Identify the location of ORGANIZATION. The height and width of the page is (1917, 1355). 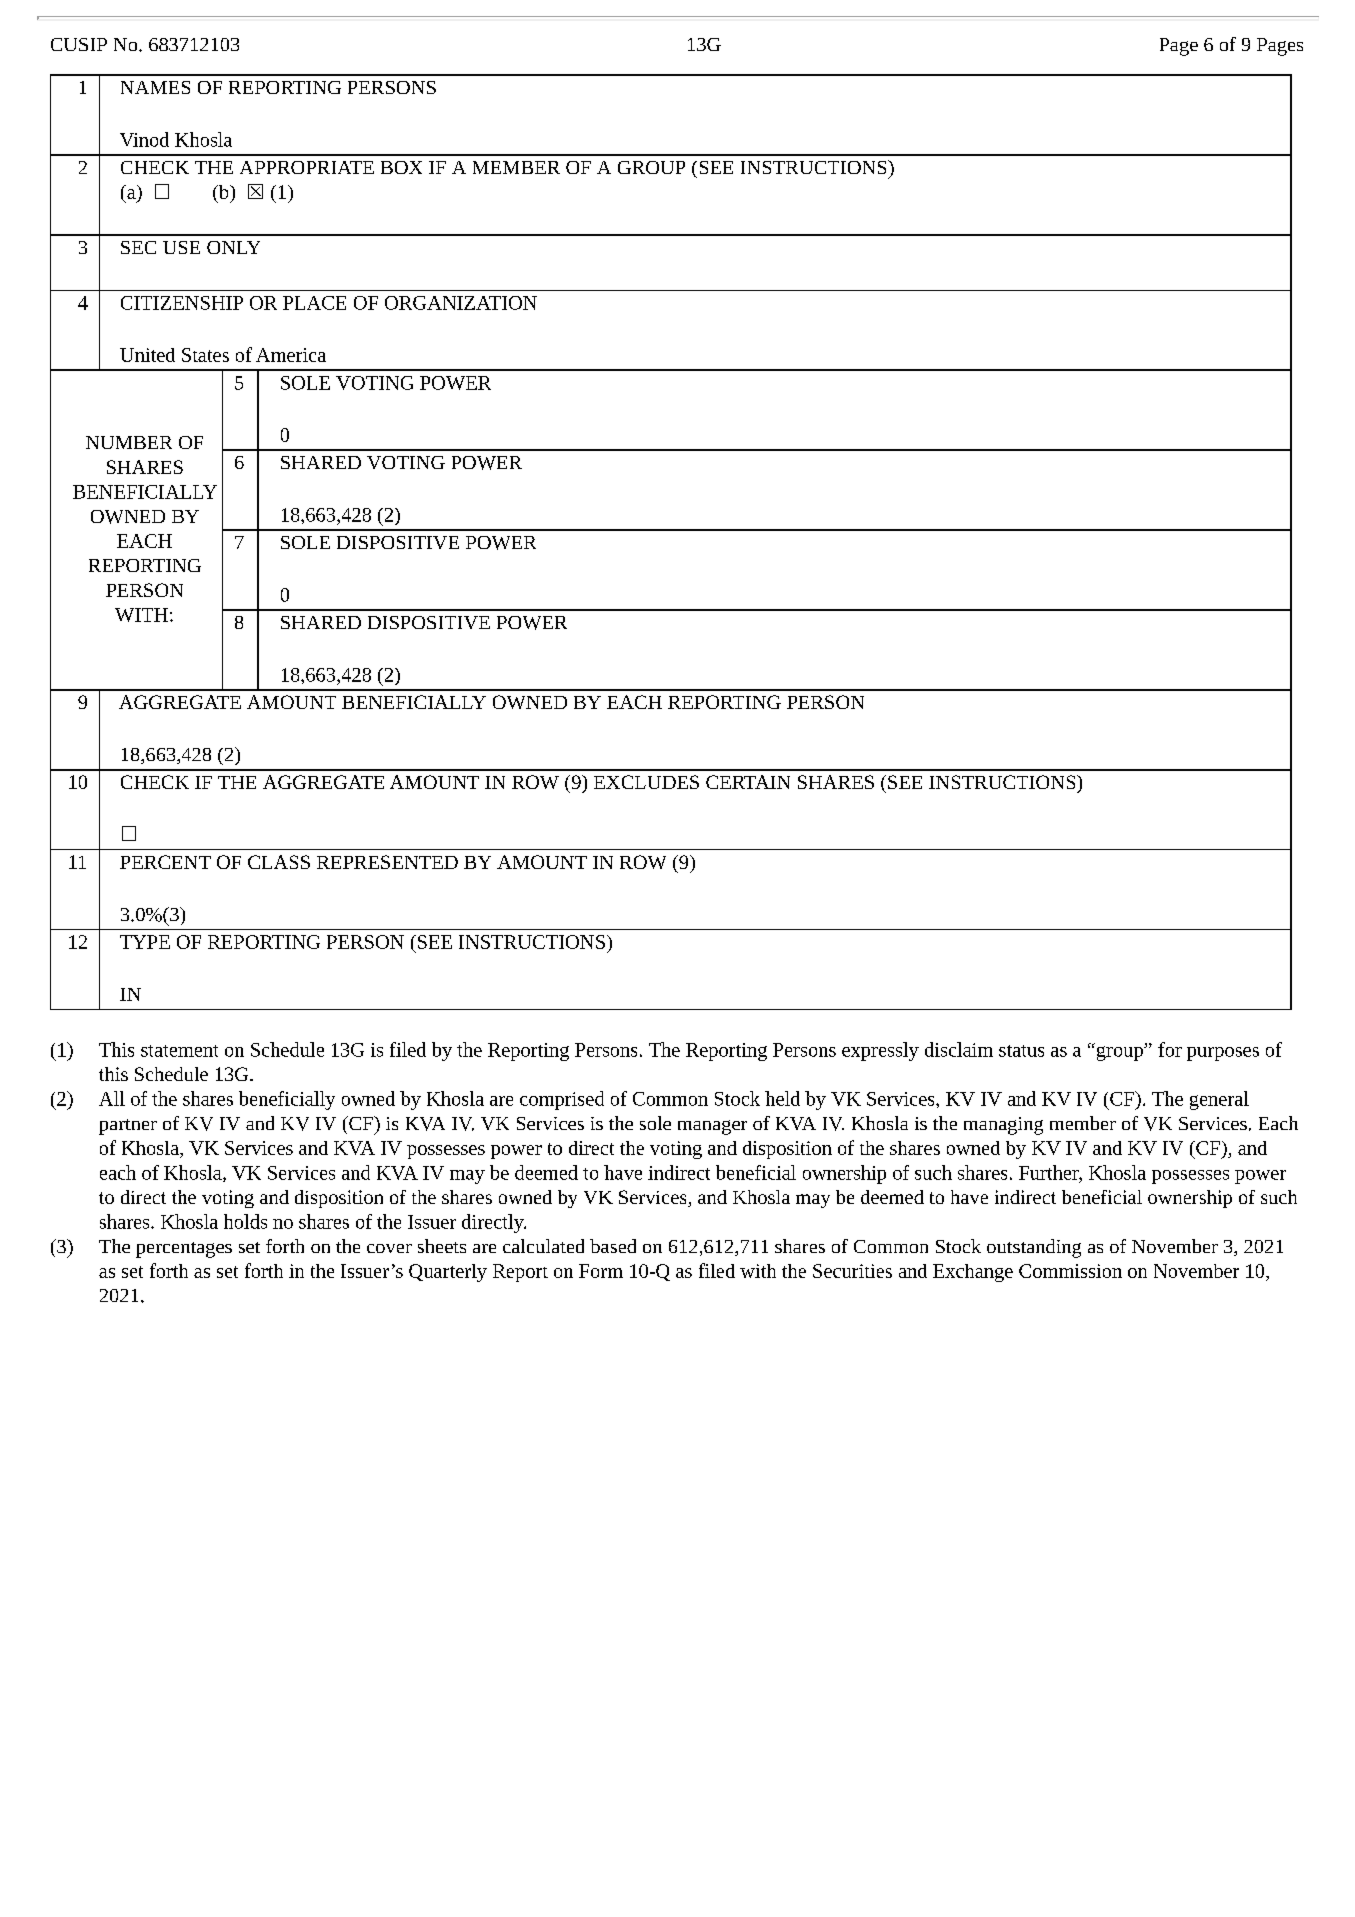
(461, 303).
